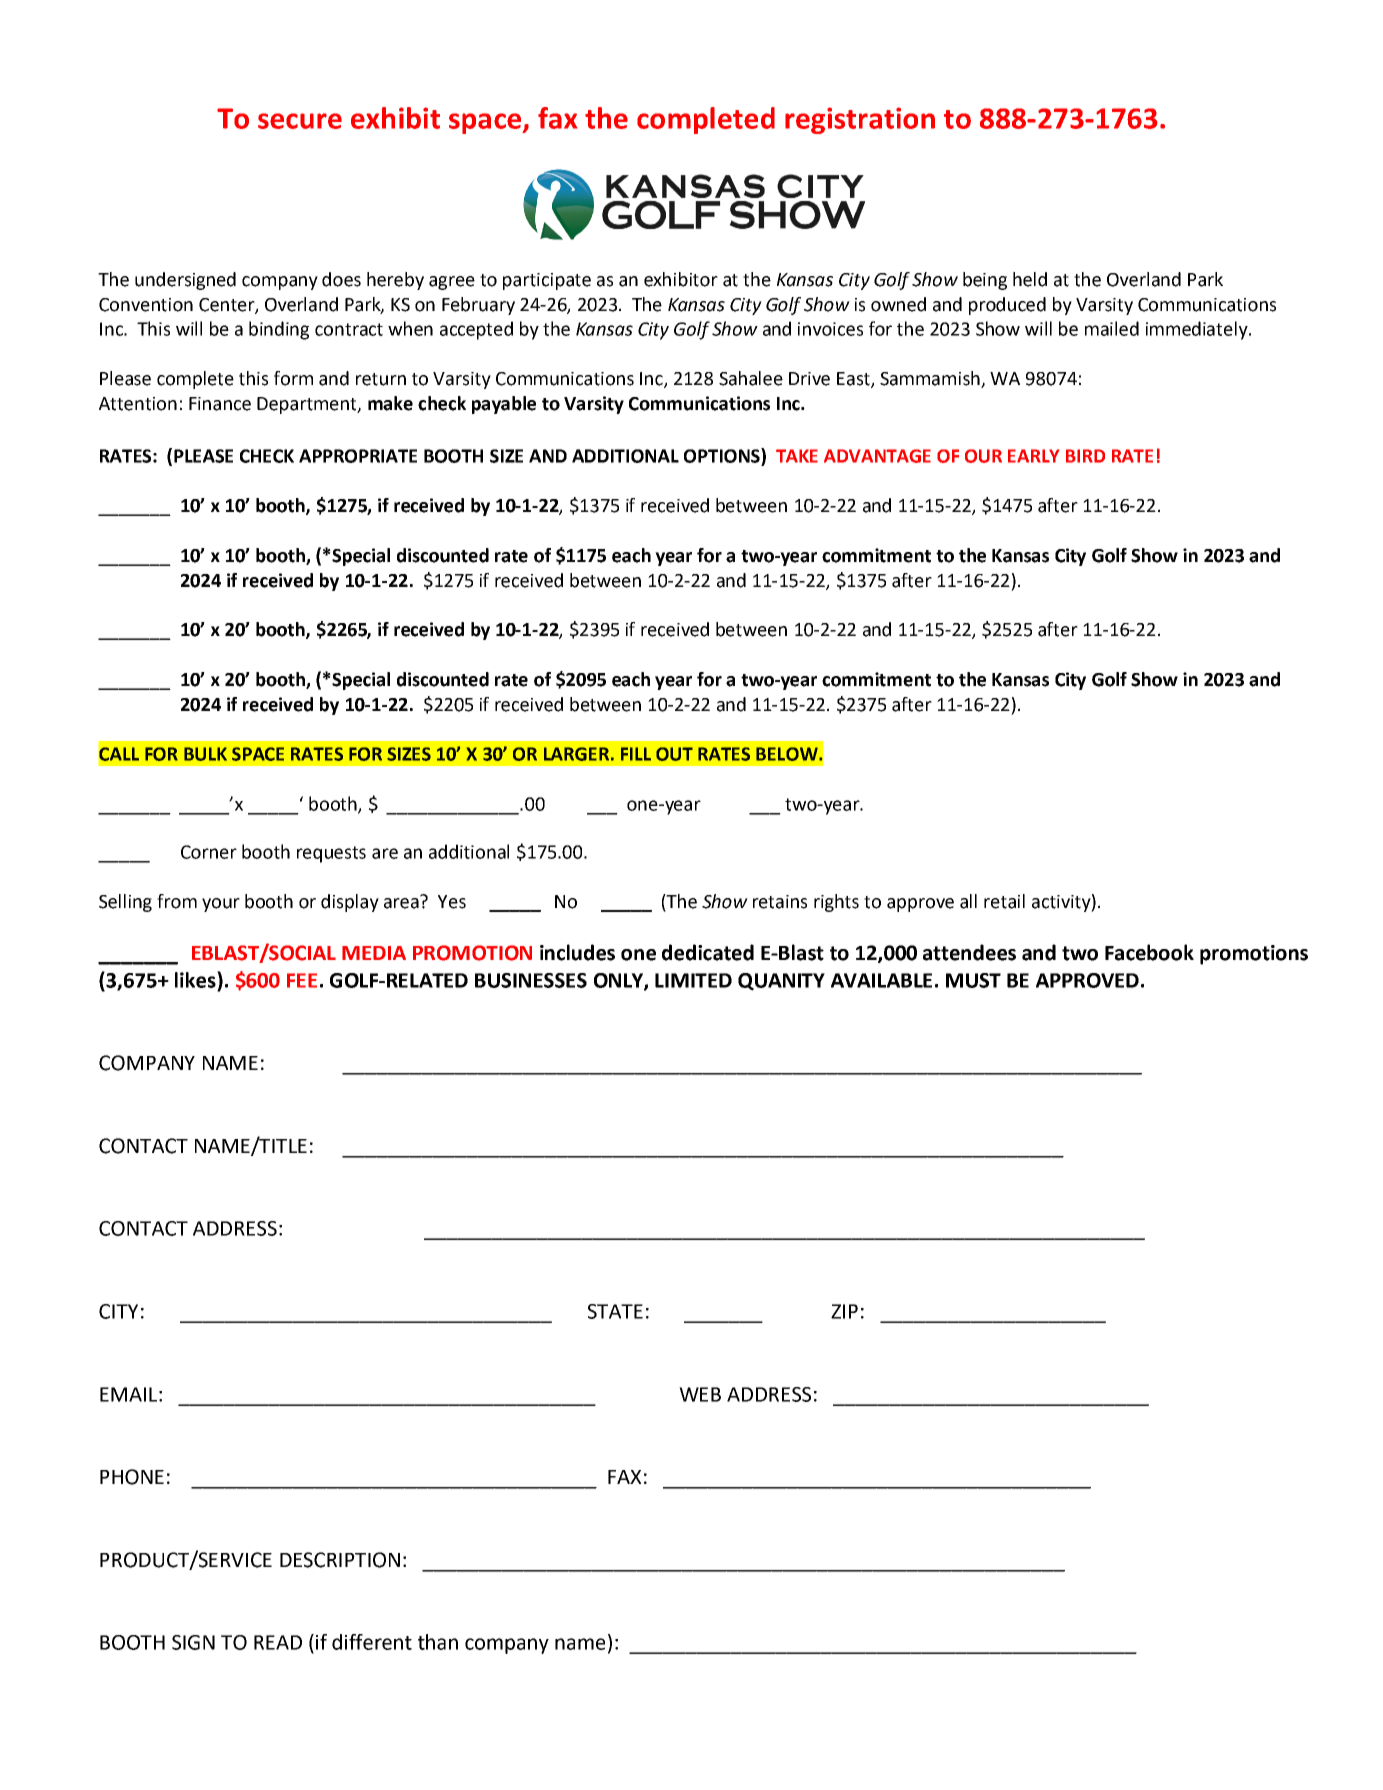  Describe the element at coordinates (1004, 901) in the document. I see `retail` at that location.
